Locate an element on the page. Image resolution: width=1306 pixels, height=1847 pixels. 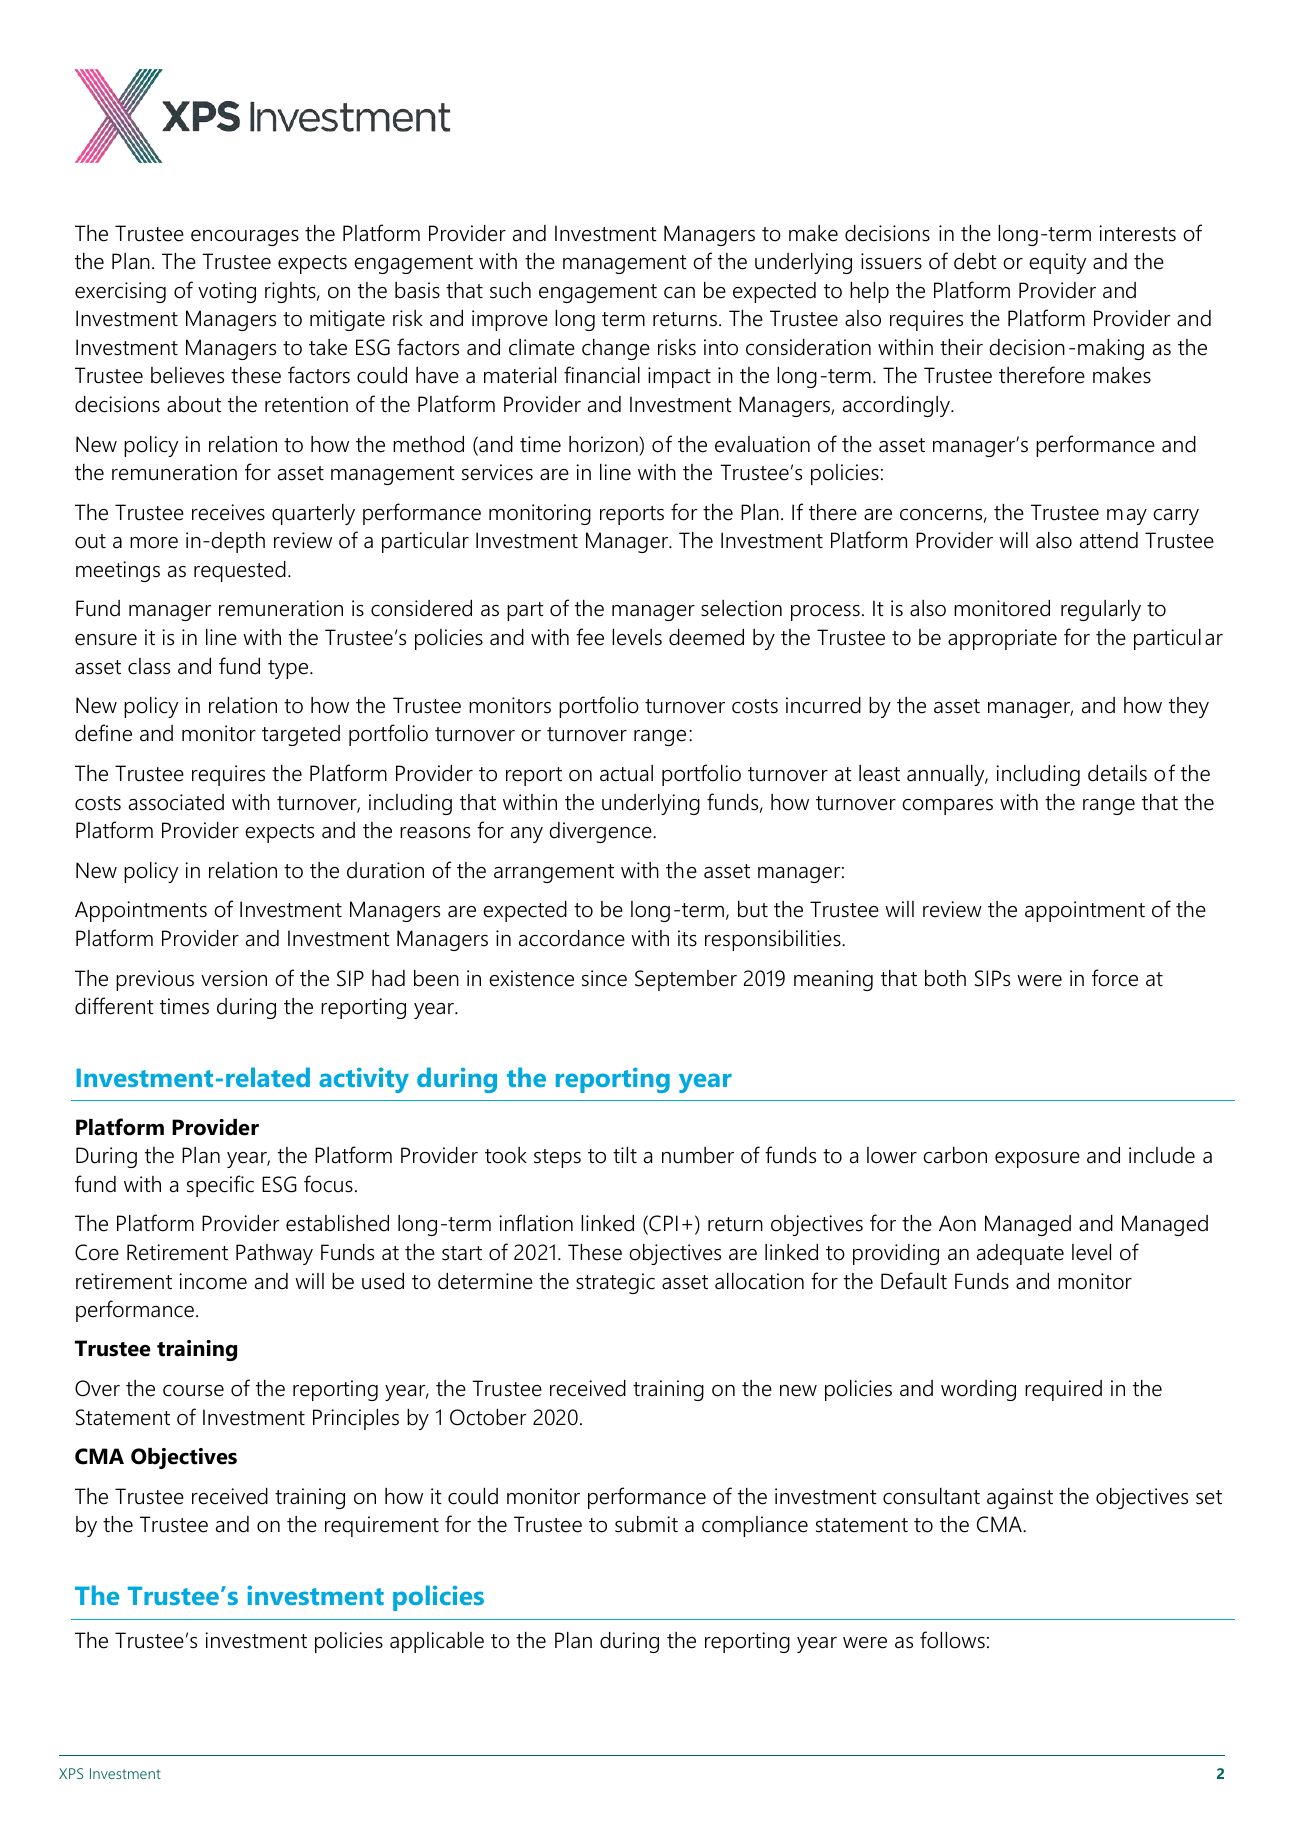
equity is located at coordinates (1057, 263).
